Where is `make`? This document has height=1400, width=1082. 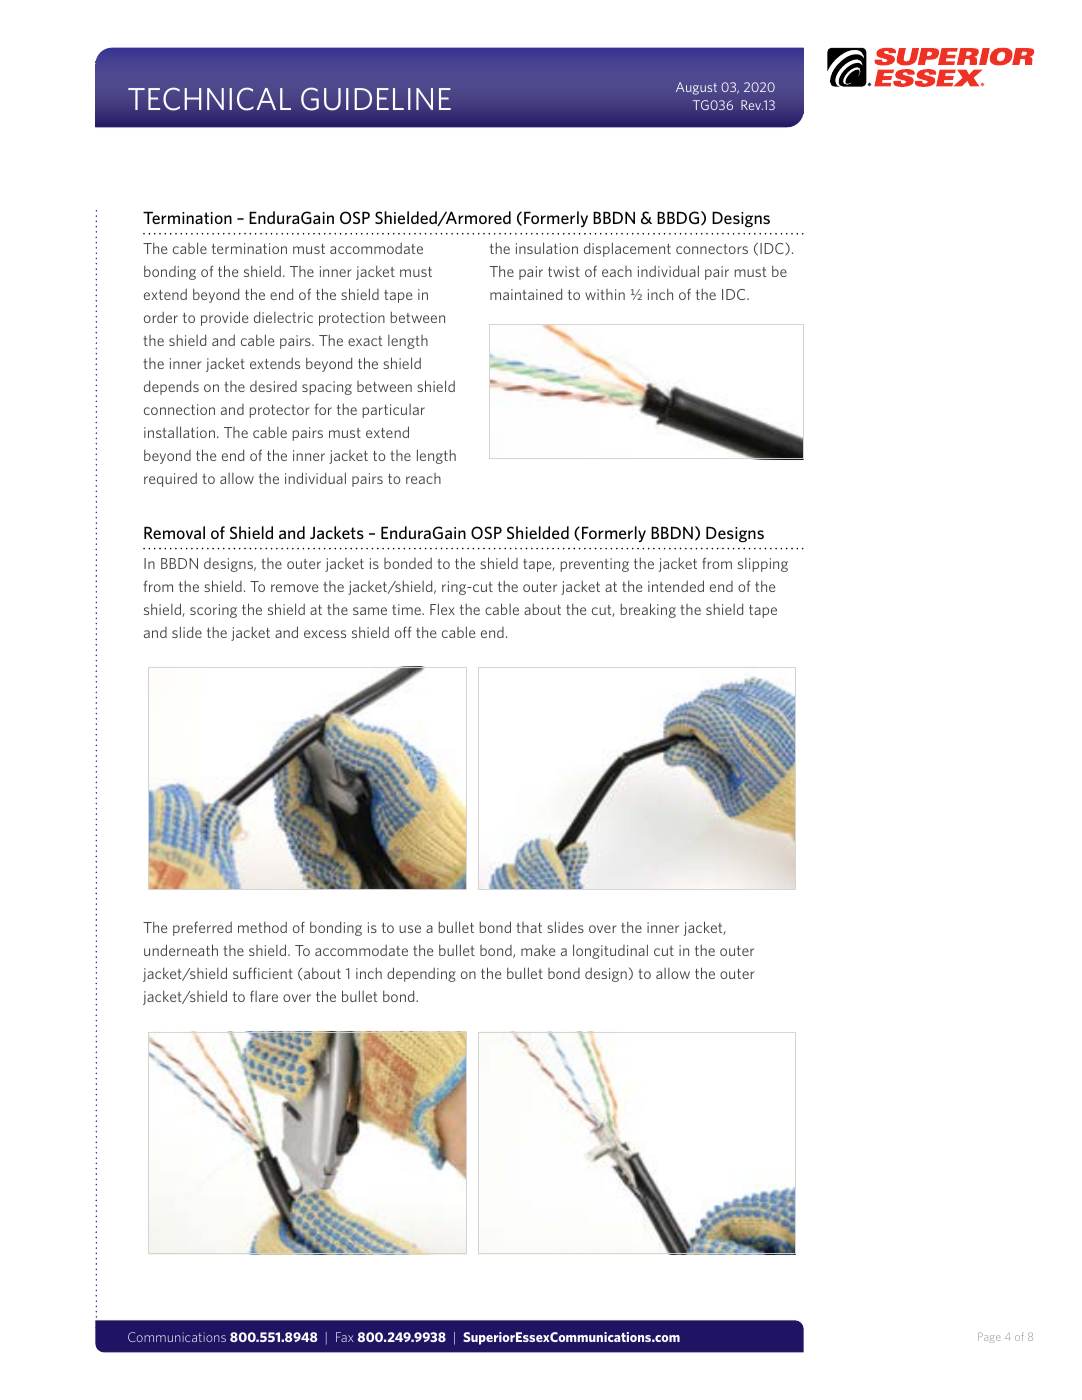 make is located at coordinates (538, 950).
